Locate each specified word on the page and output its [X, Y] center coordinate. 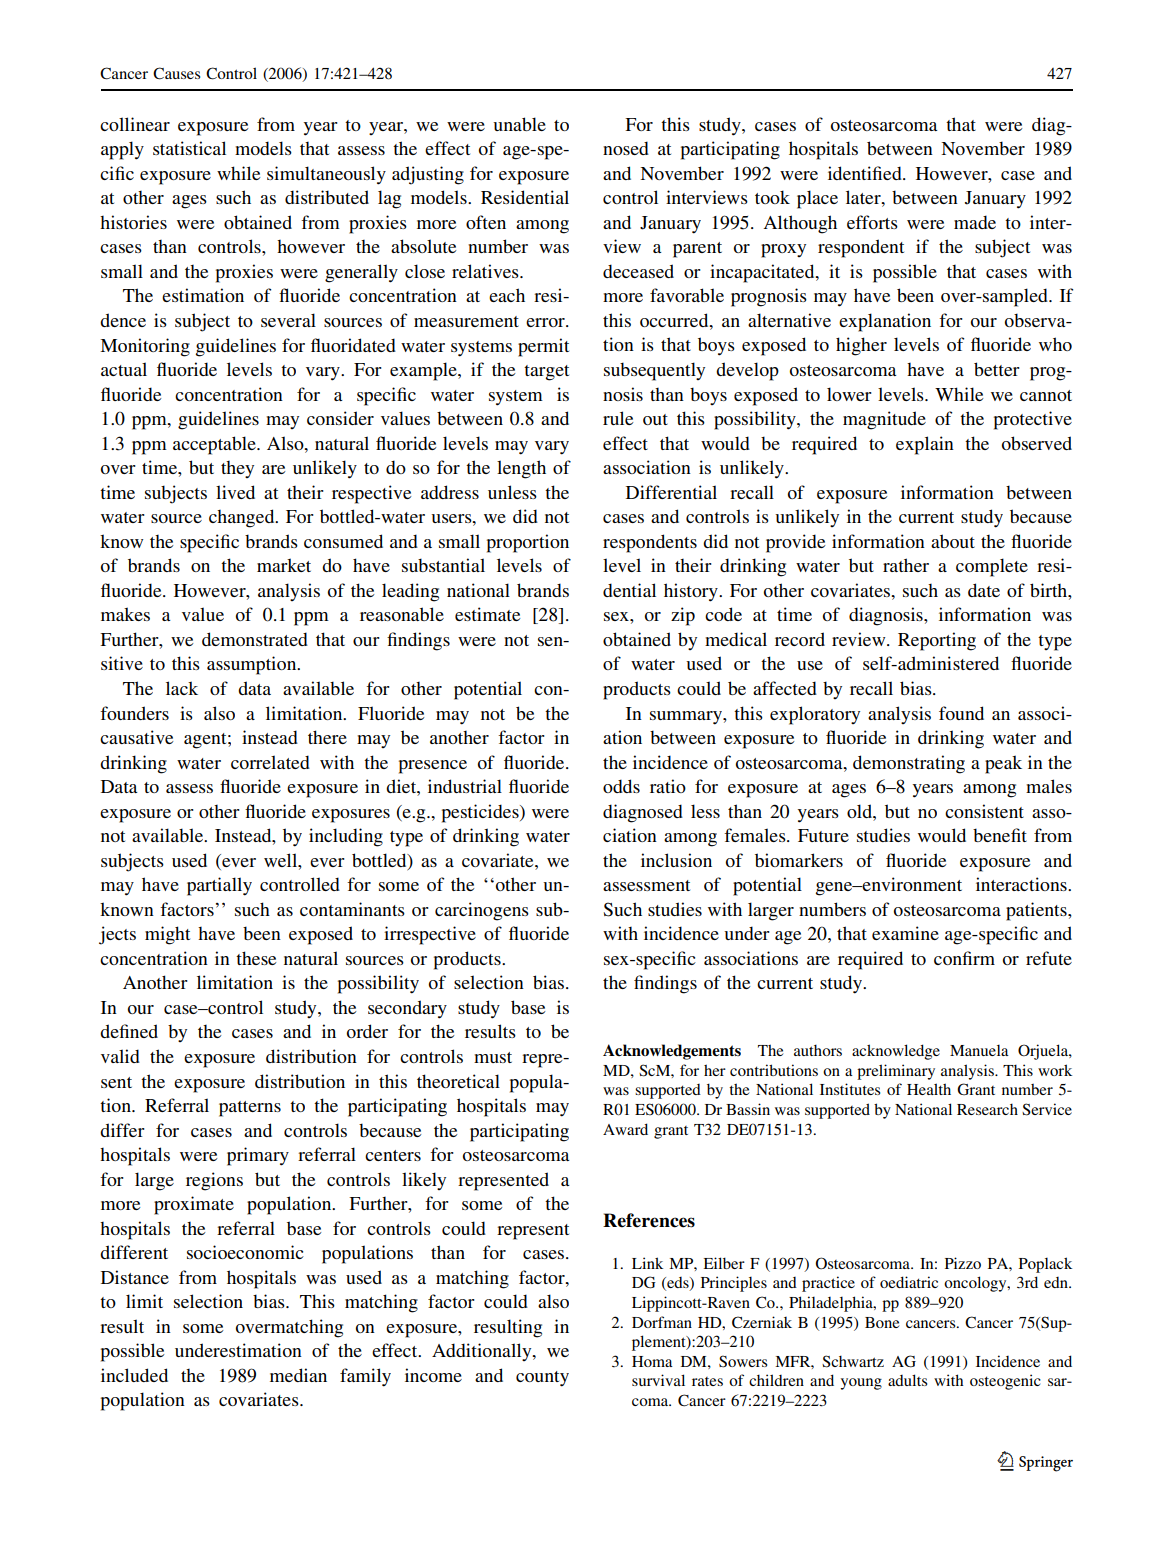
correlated [270, 762]
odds [621, 786]
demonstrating [909, 764]
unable [519, 124]
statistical [189, 148]
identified [866, 173]
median [298, 1375]
